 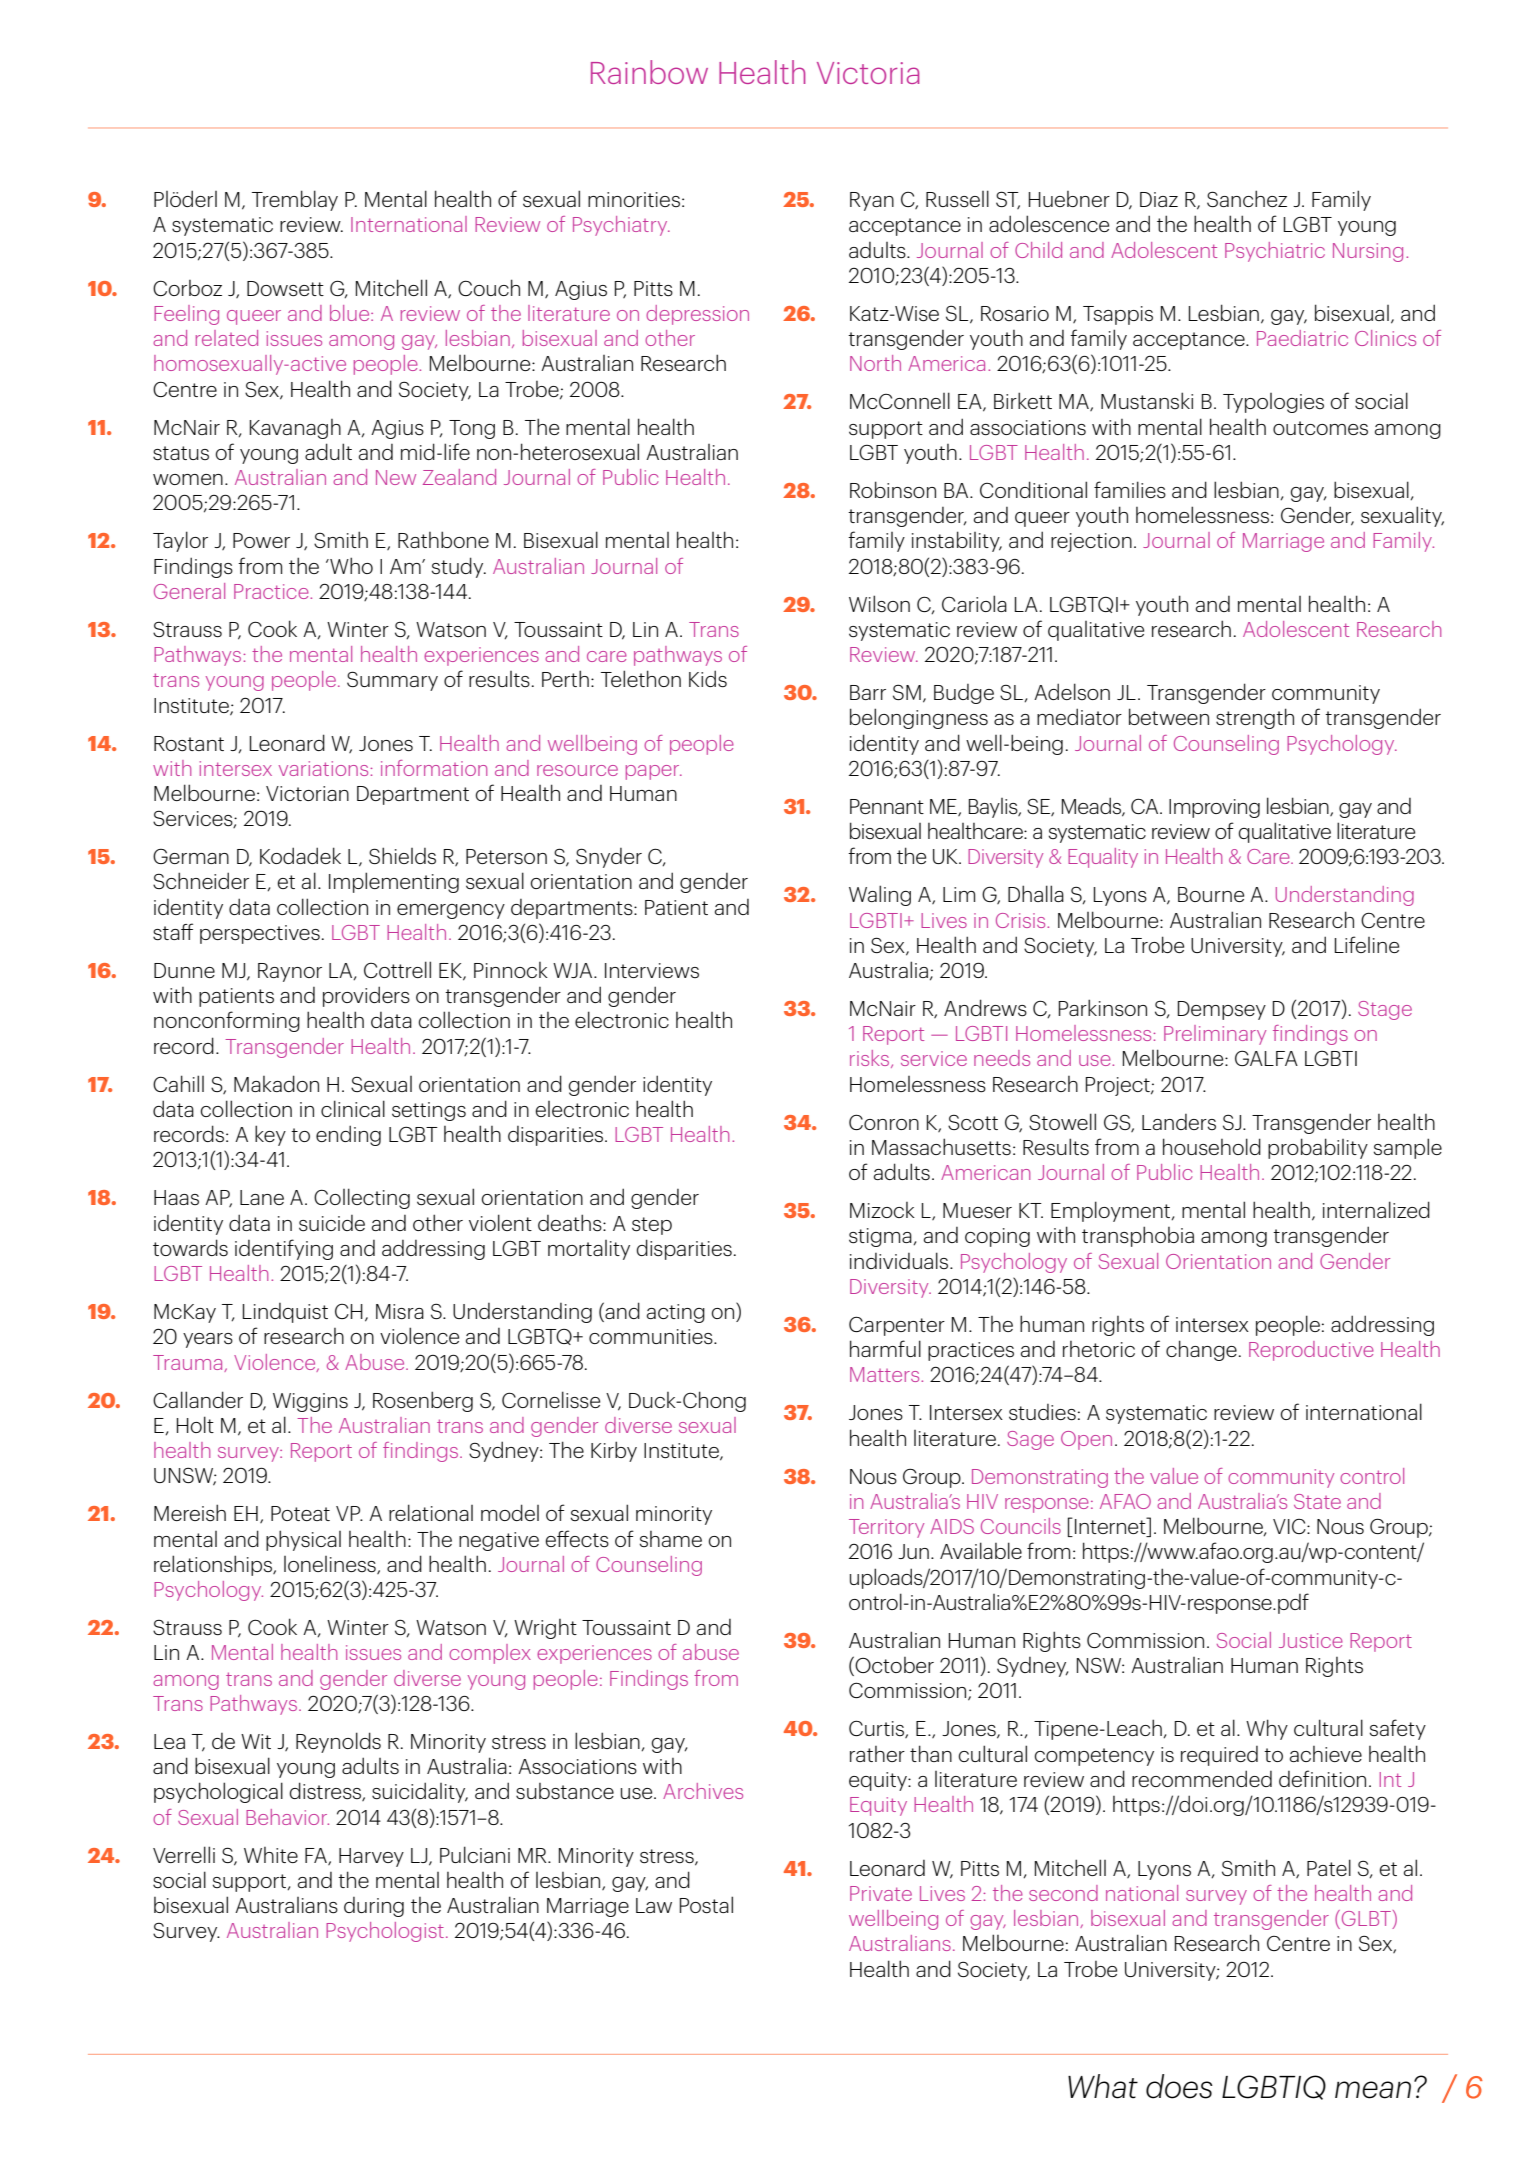 I want to click on risks, so click(x=871, y=1059).
